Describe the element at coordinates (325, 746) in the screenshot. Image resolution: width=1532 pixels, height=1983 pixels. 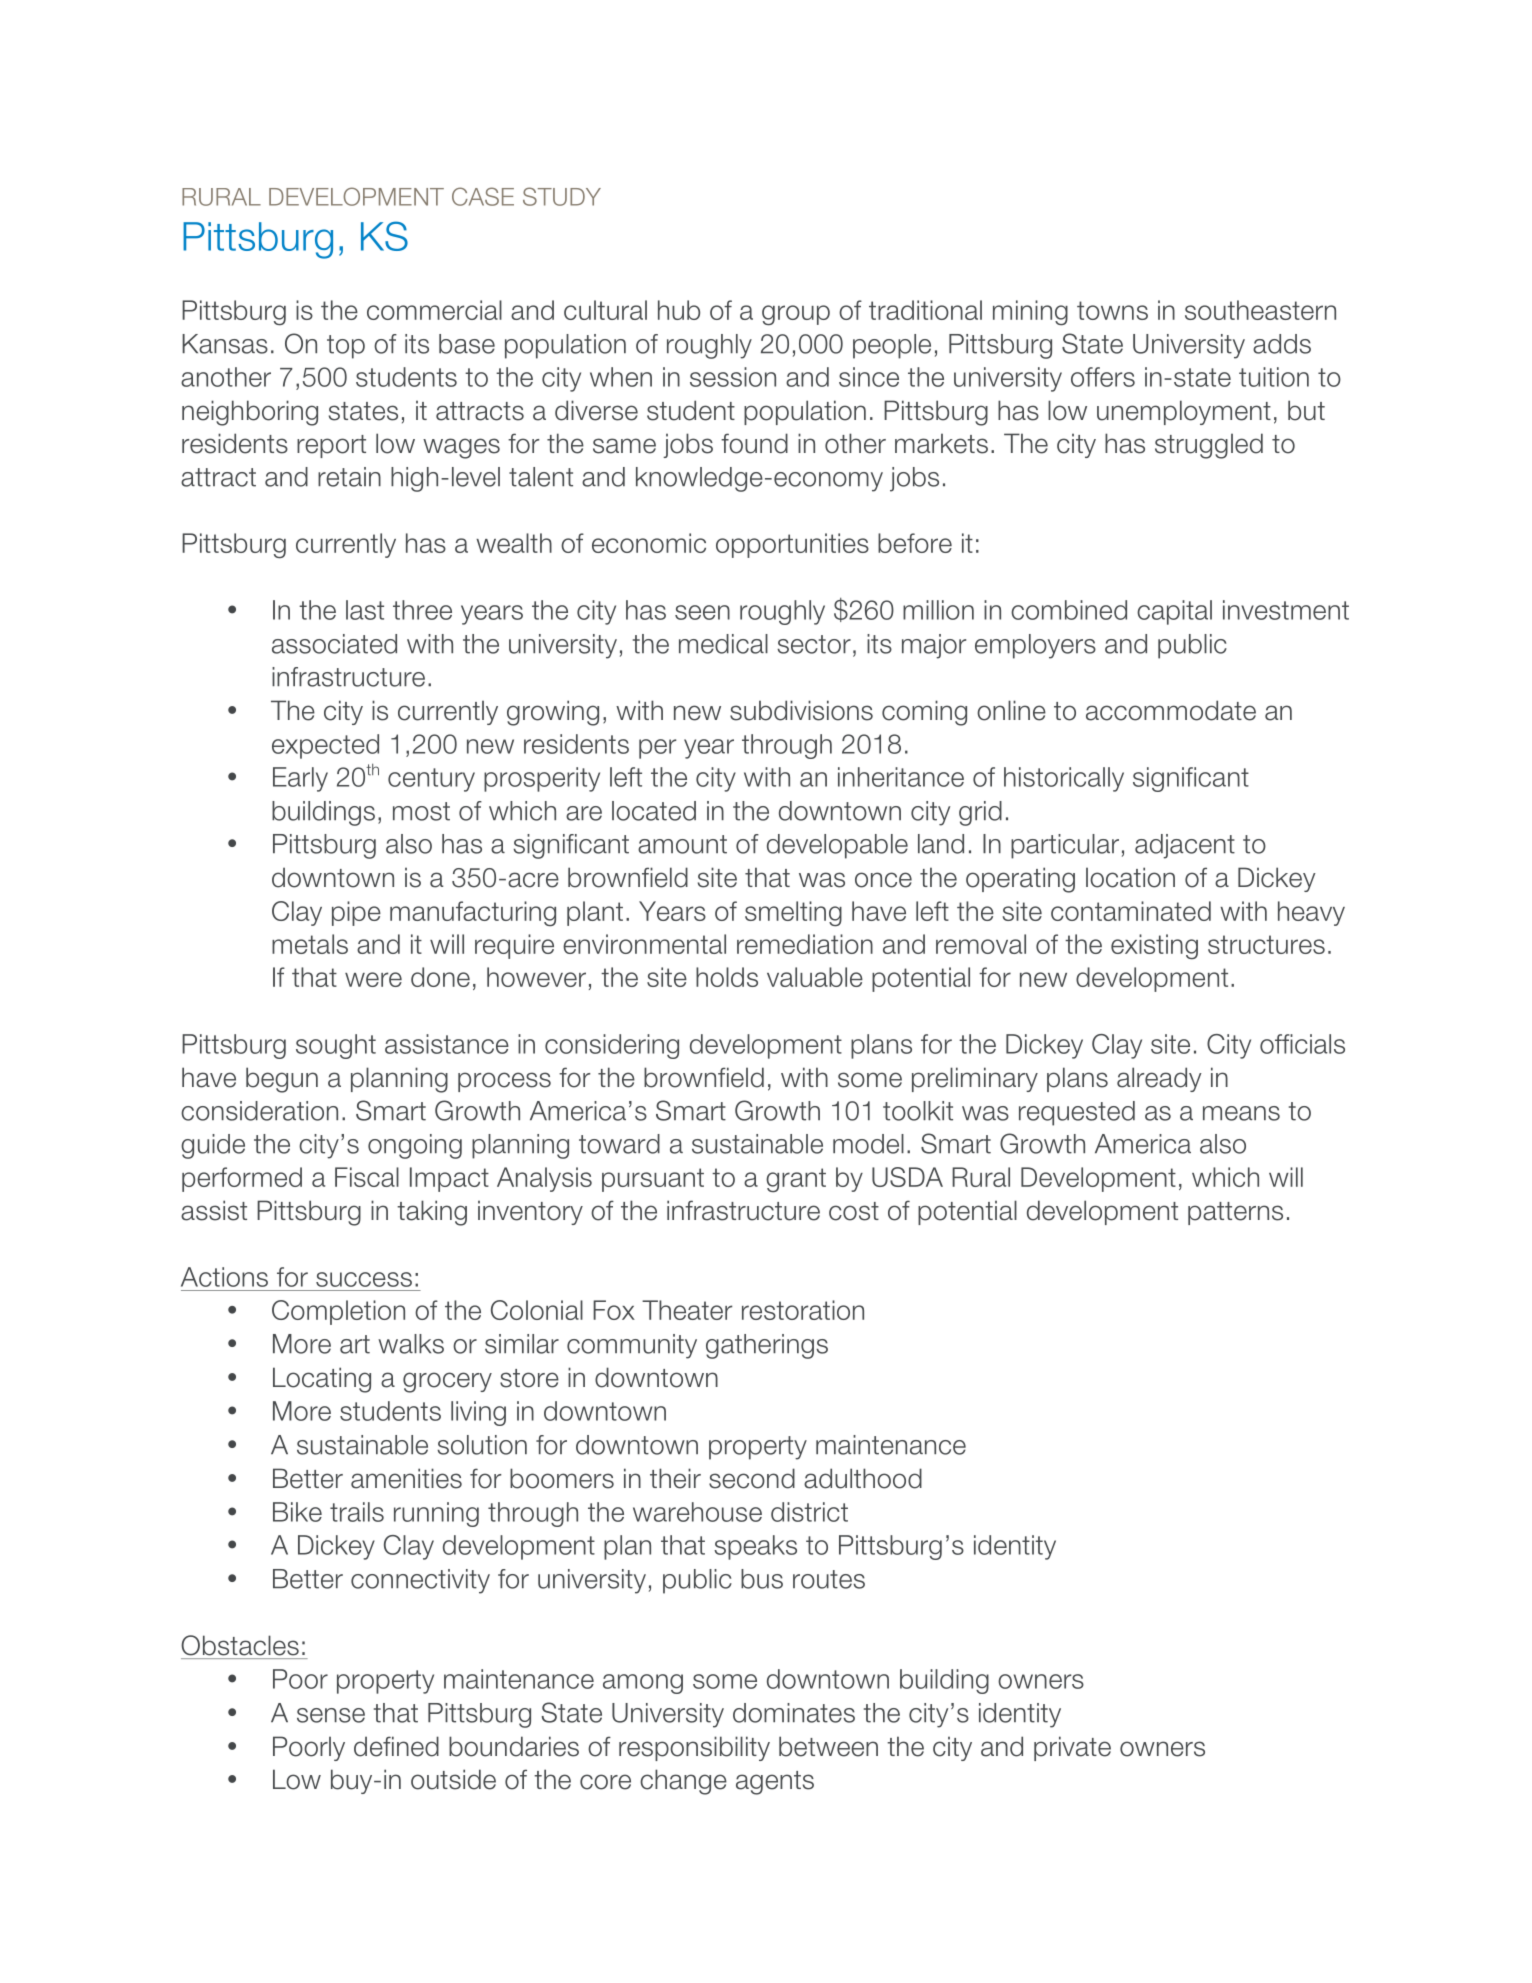
I see `expected` at that location.
